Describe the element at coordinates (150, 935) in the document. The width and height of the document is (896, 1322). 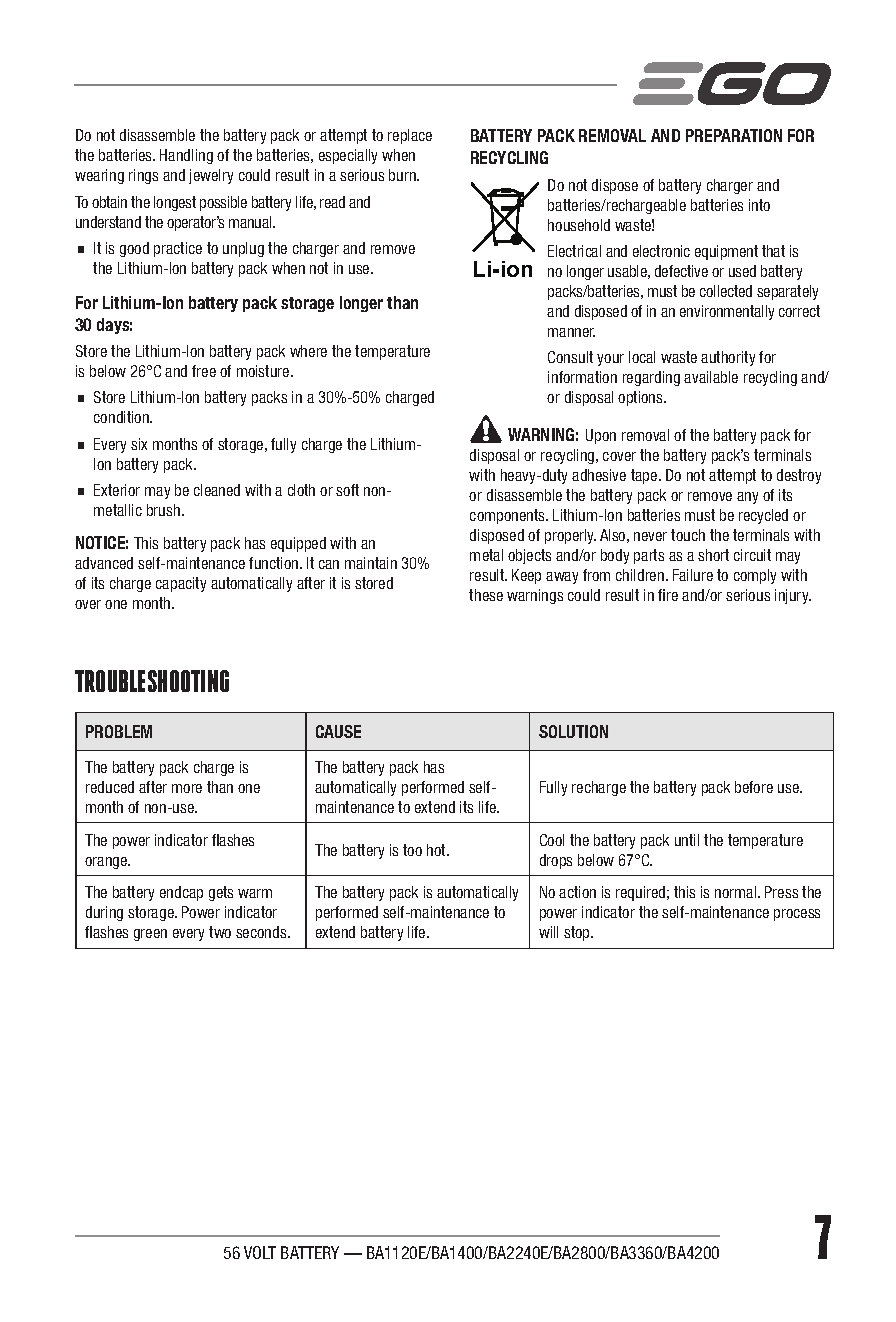
I see `green` at that location.
